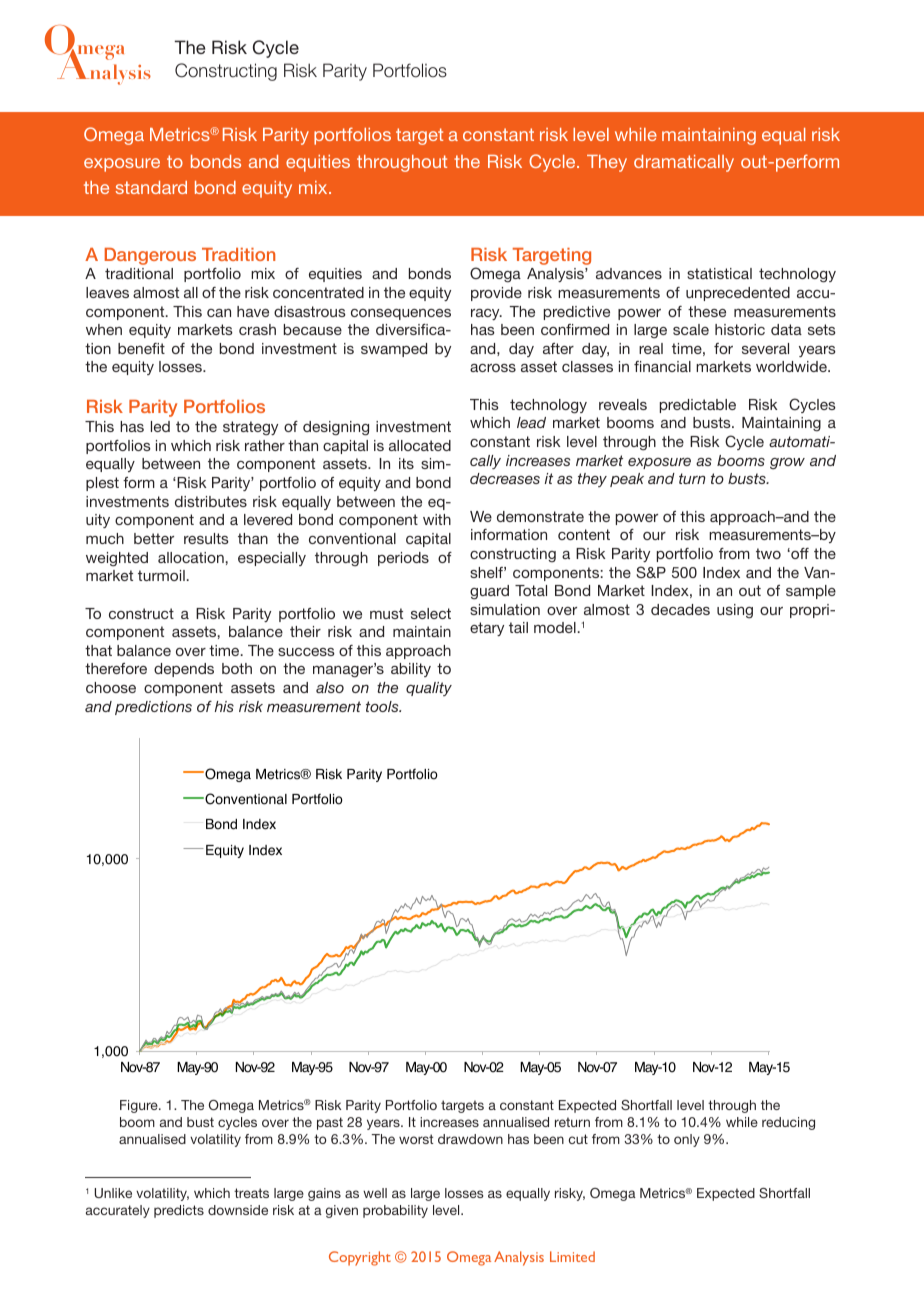  Describe the element at coordinates (496, 294) in the document. I see `provide` at that location.
